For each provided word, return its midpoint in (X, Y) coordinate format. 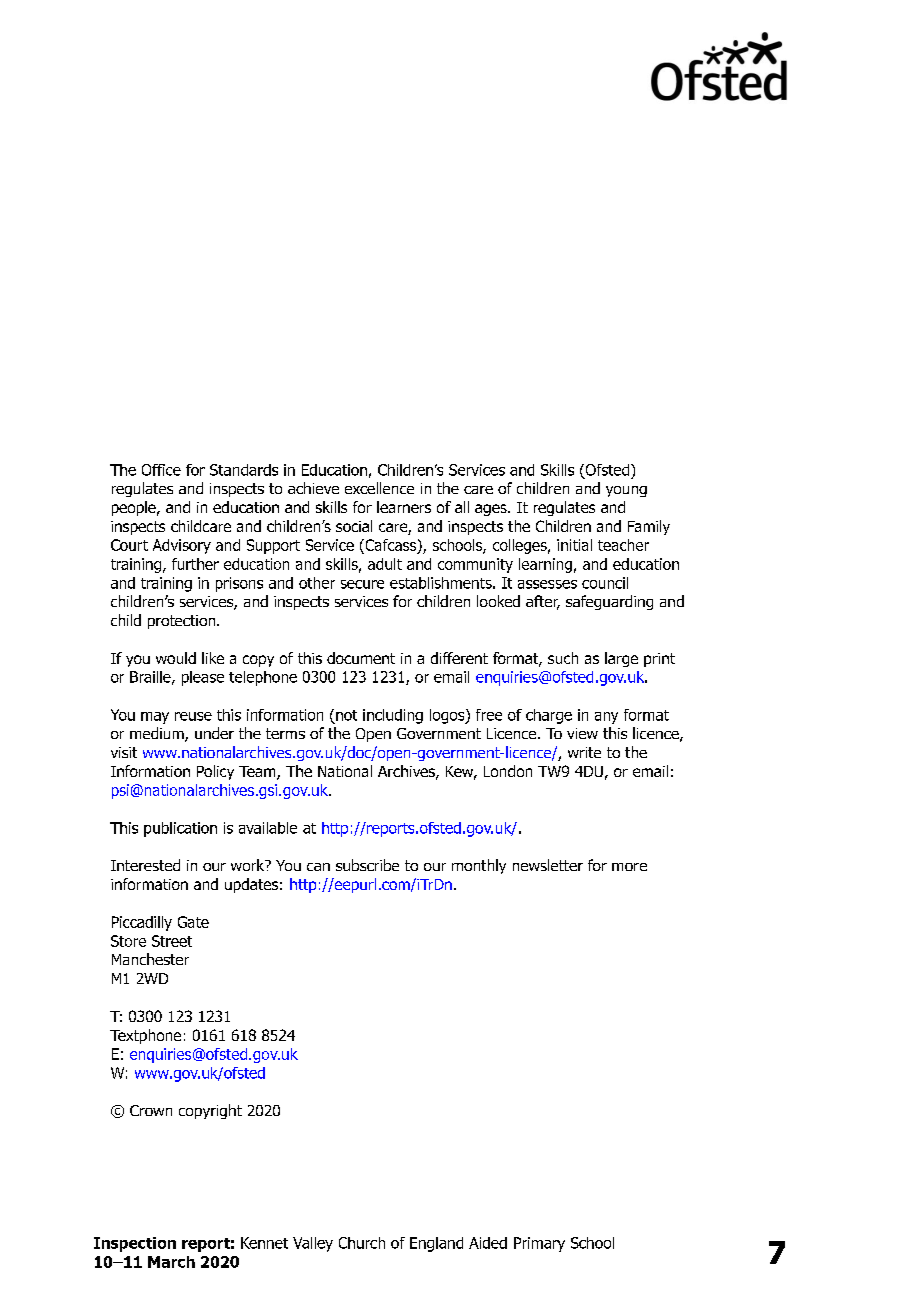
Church (362, 1243)
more (629, 867)
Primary (539, 1244)
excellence (379, 488)
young (626, 491)
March (171, 1262)
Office (161, 470)
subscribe (367, 865)
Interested (145, 865)
